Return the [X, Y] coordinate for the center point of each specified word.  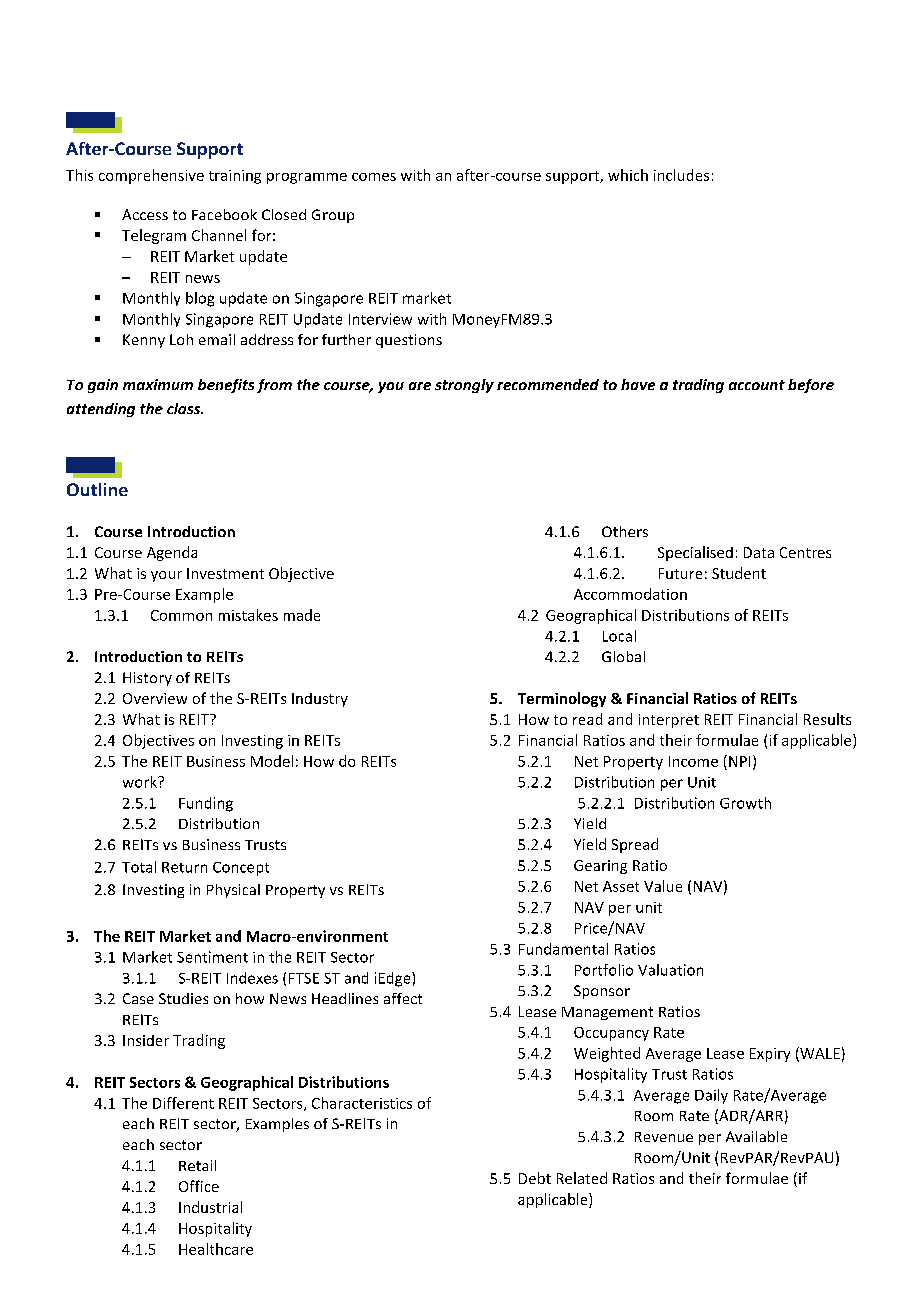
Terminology [562, 699]
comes [374, 177]
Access [145, 214]
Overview [155, 698]
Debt [535, 1178]
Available [756, 1136]
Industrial [210, 1207]
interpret [669, 721]
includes [681, 175]
